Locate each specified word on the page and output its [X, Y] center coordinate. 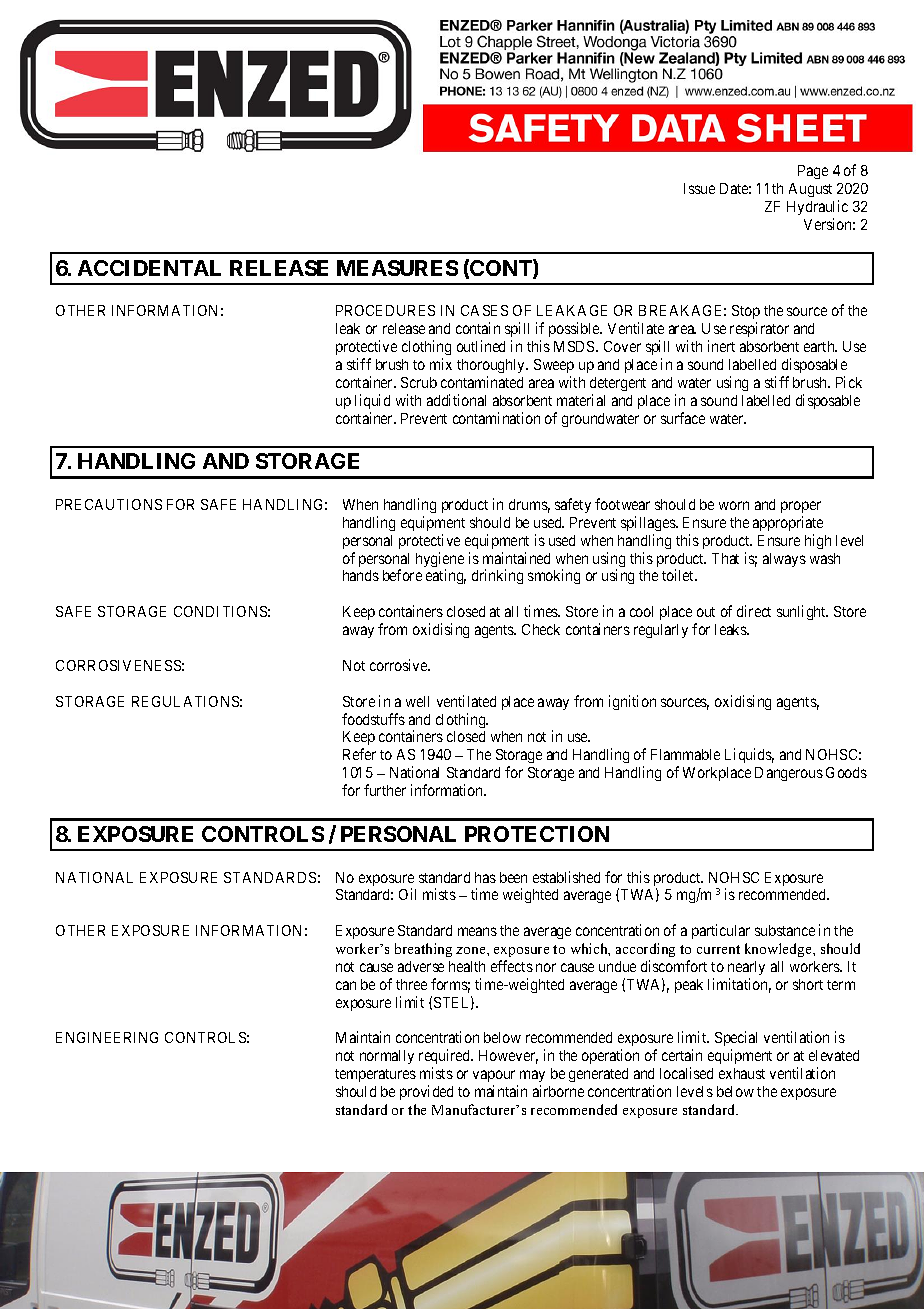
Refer [359, 754]
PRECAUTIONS [109, 504]
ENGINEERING [107, 1037]
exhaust [742, 1073]
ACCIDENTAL [149, 268]
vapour [495, 1078]
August [810, 190]
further [385, 790]
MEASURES [397, 268]
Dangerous [789, 774]
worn [734, 505]
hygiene [440, 561]
